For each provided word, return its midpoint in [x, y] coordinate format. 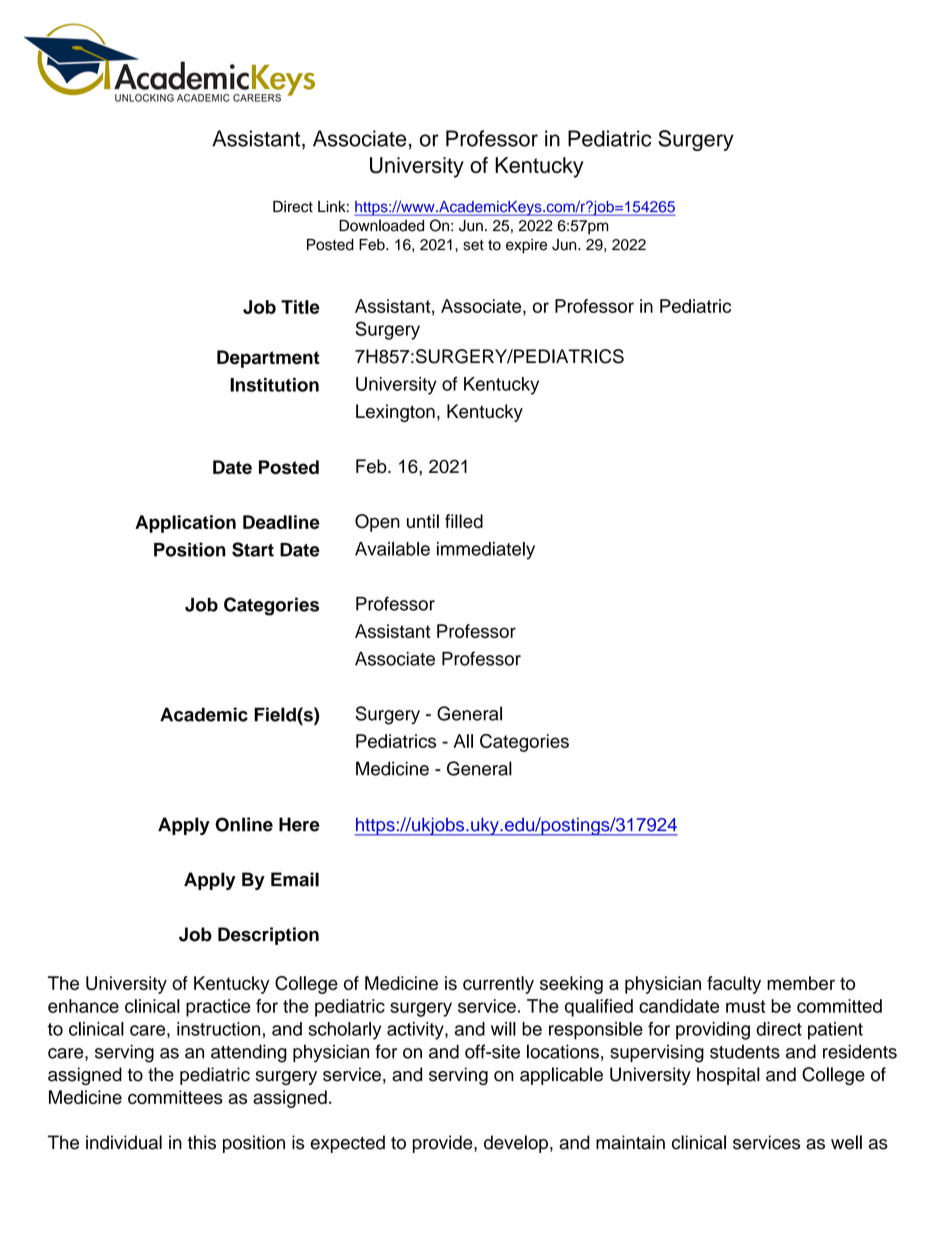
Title [300, 307]
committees [175, 1097]
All [463, 741]
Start [253, 549]
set [473, 245]
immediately [486, 551]
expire [526, 246]
